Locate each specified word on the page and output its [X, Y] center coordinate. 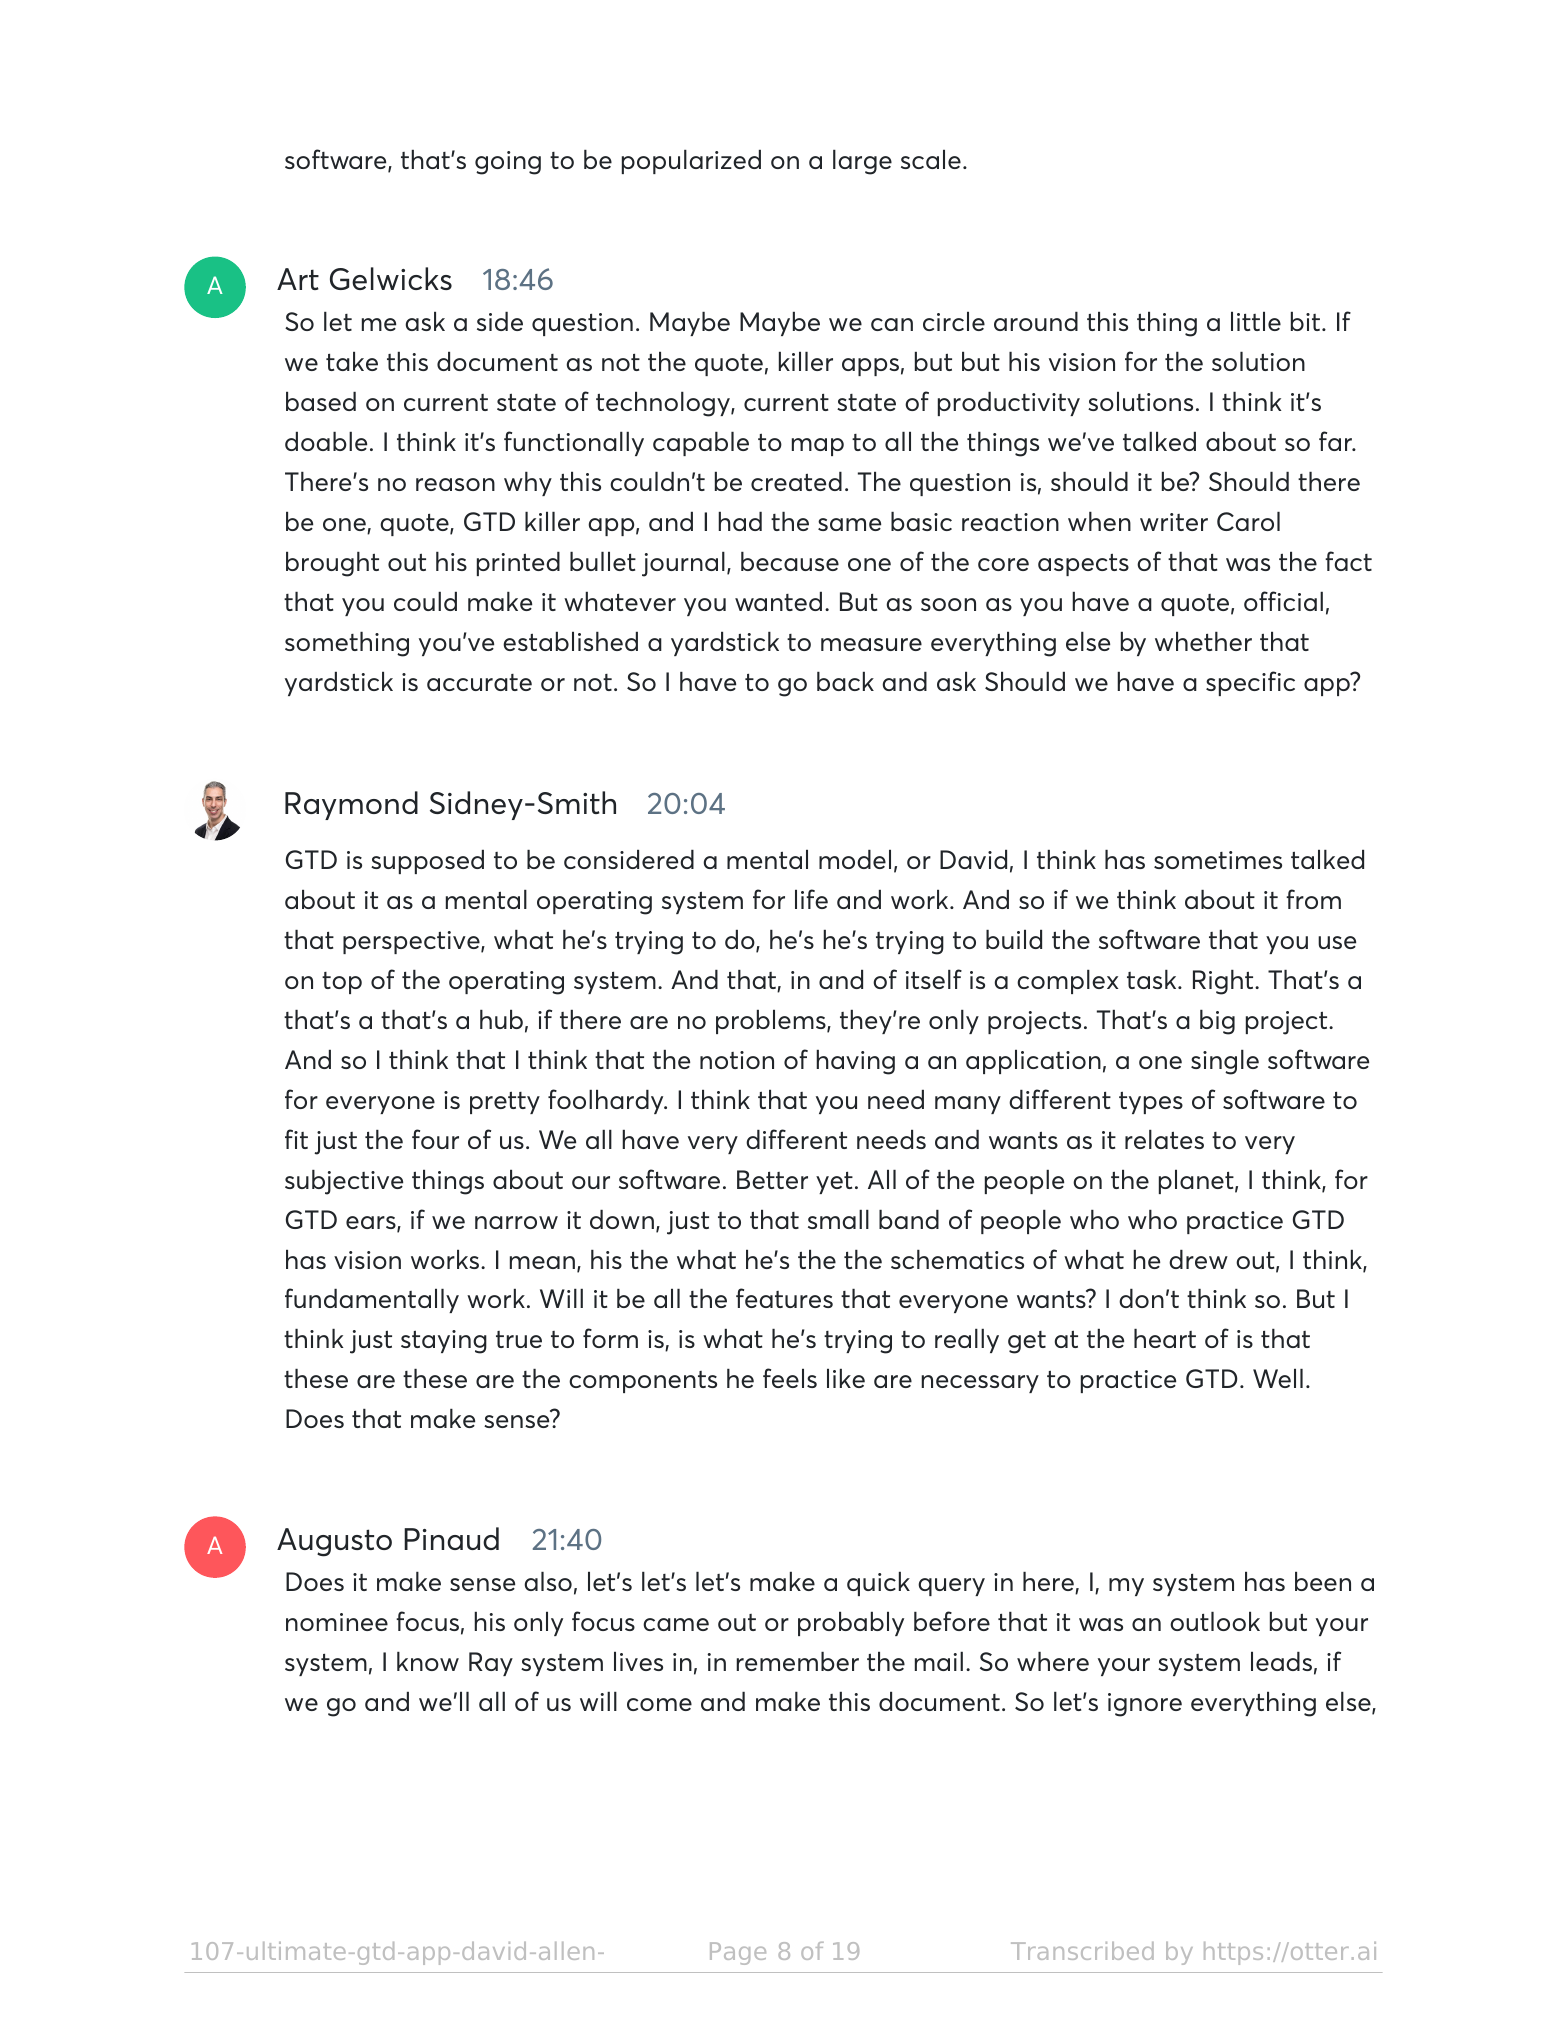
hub [501, 1019]
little [1256, 321]
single [1225, 1062]
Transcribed [1082, 1951]
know [428, 1661]
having [855, 1062]
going [508, 163]
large [862, 162]
